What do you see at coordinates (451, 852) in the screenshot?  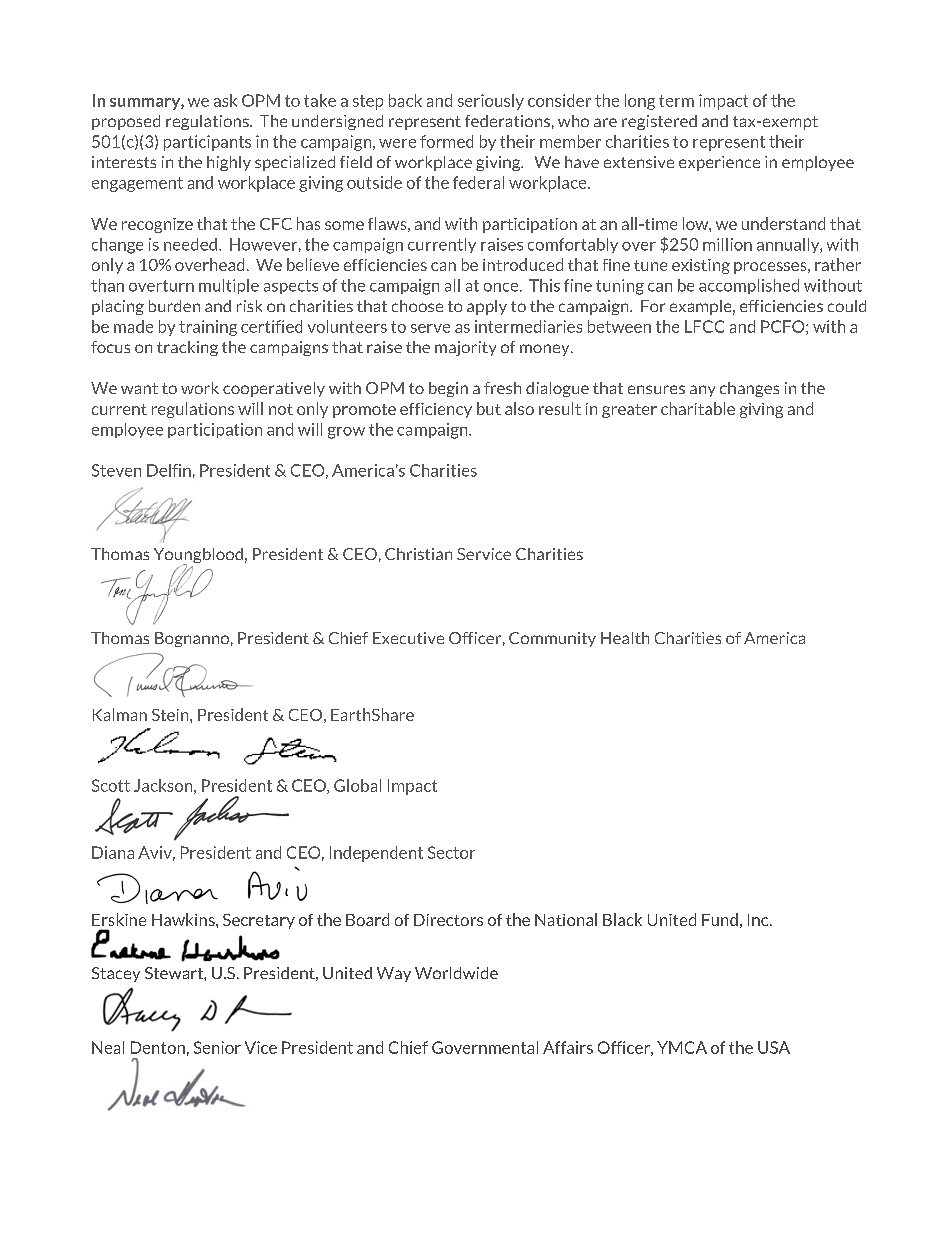 I see `Sector` at bounding box center [451, 852].
